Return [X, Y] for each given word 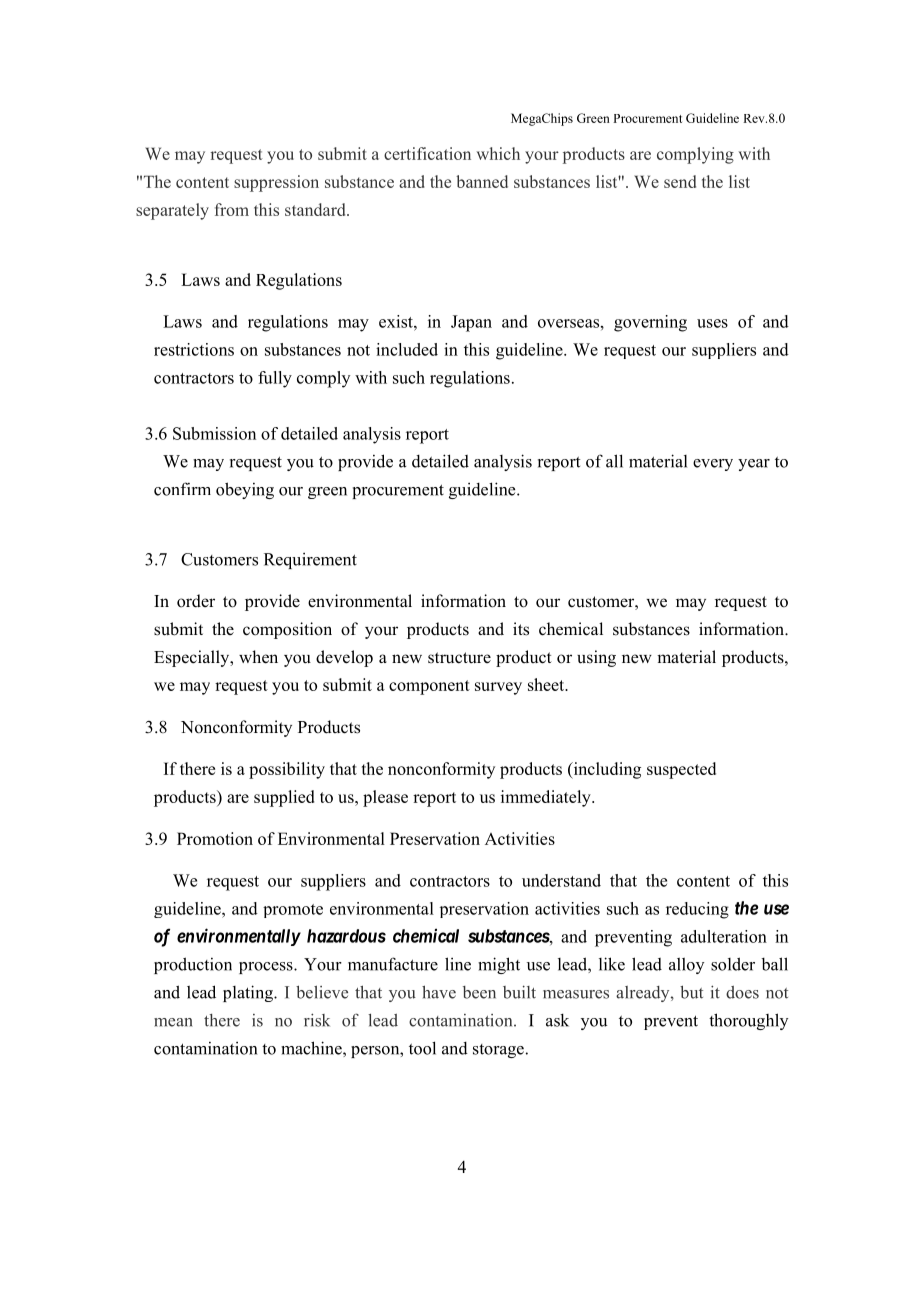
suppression [276, 183]
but [691, 992]
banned [482, 181]
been [479, 992]
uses [712, 323]
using [596, 658]
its [521, 629]
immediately [547, 798]
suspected [681, 770]
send [680, 181]
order [196, 601]
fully [275, 379]
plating [249, 993]
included [407, 349]
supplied [284, 798]
